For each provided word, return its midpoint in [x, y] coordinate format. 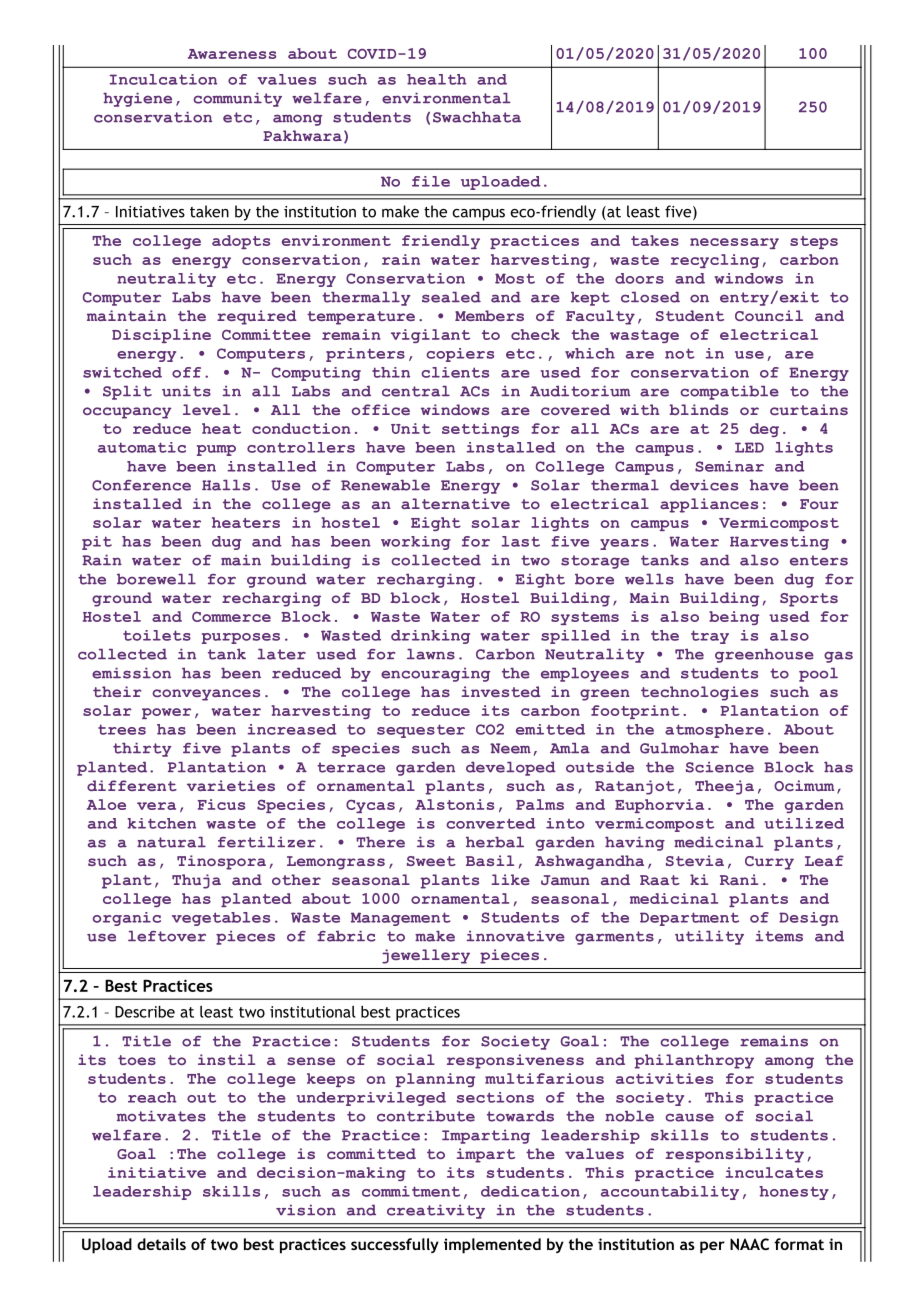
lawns [431, 654]
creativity [436, 1212]
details [161, 1244]
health [437, 79]
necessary [734, 243]
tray [710, 637]
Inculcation [163, 79]
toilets [157, 635]
